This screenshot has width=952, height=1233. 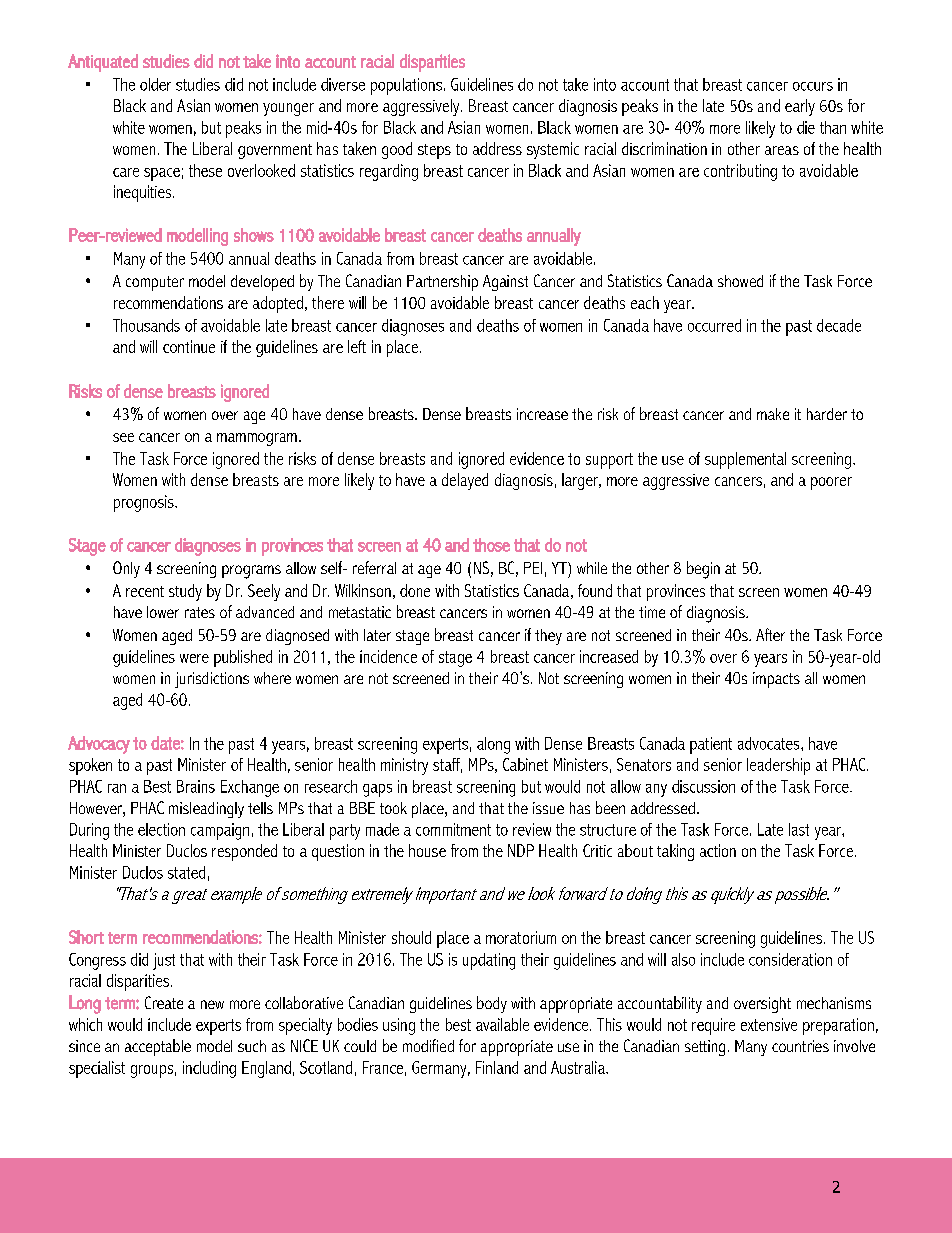 I want to click on early, so click(x=800, y=107).
